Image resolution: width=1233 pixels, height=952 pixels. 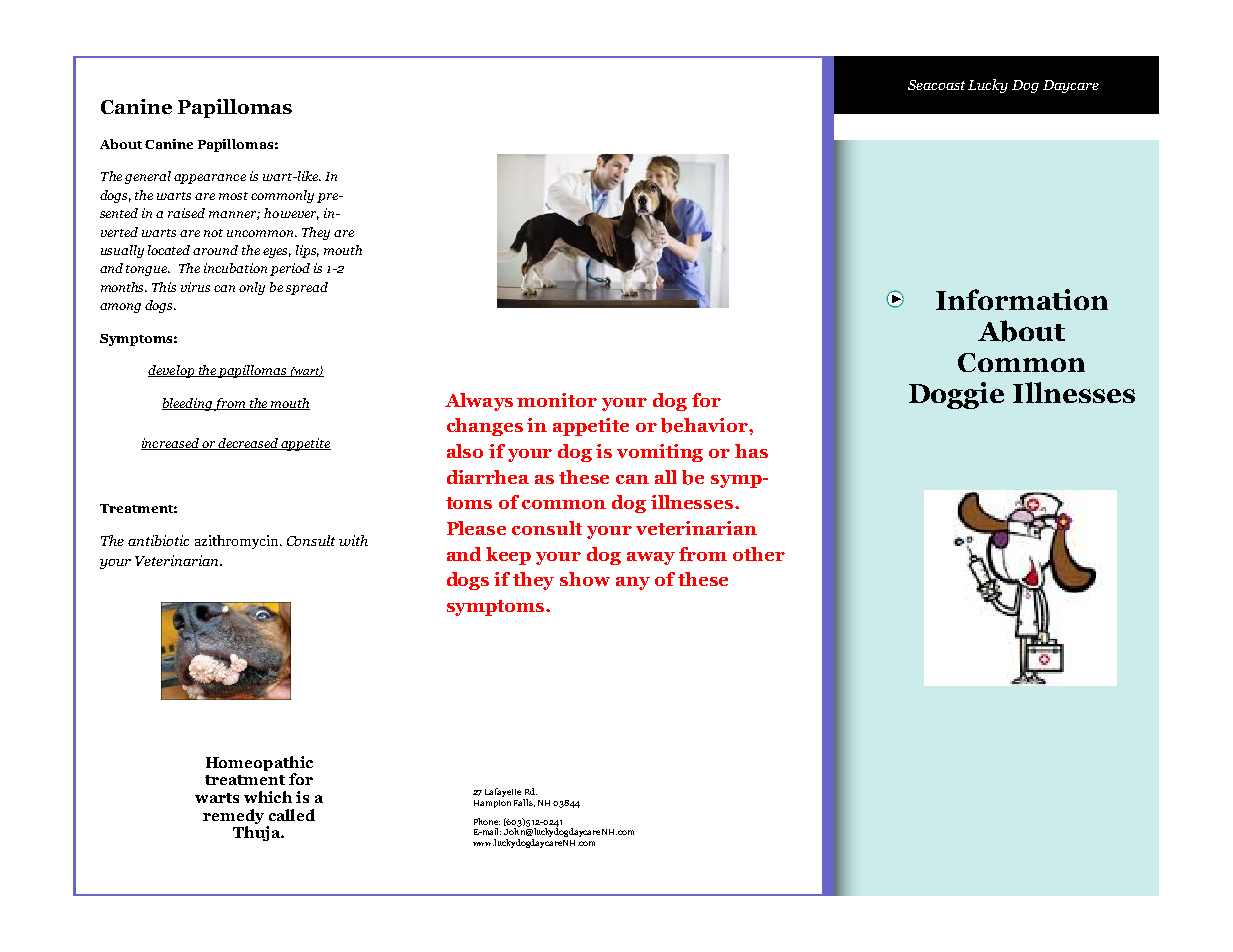 What do you see at coordinates (238, 542) in the screenshot?
I see `azithromycin` at bounding box center [238, 542].
